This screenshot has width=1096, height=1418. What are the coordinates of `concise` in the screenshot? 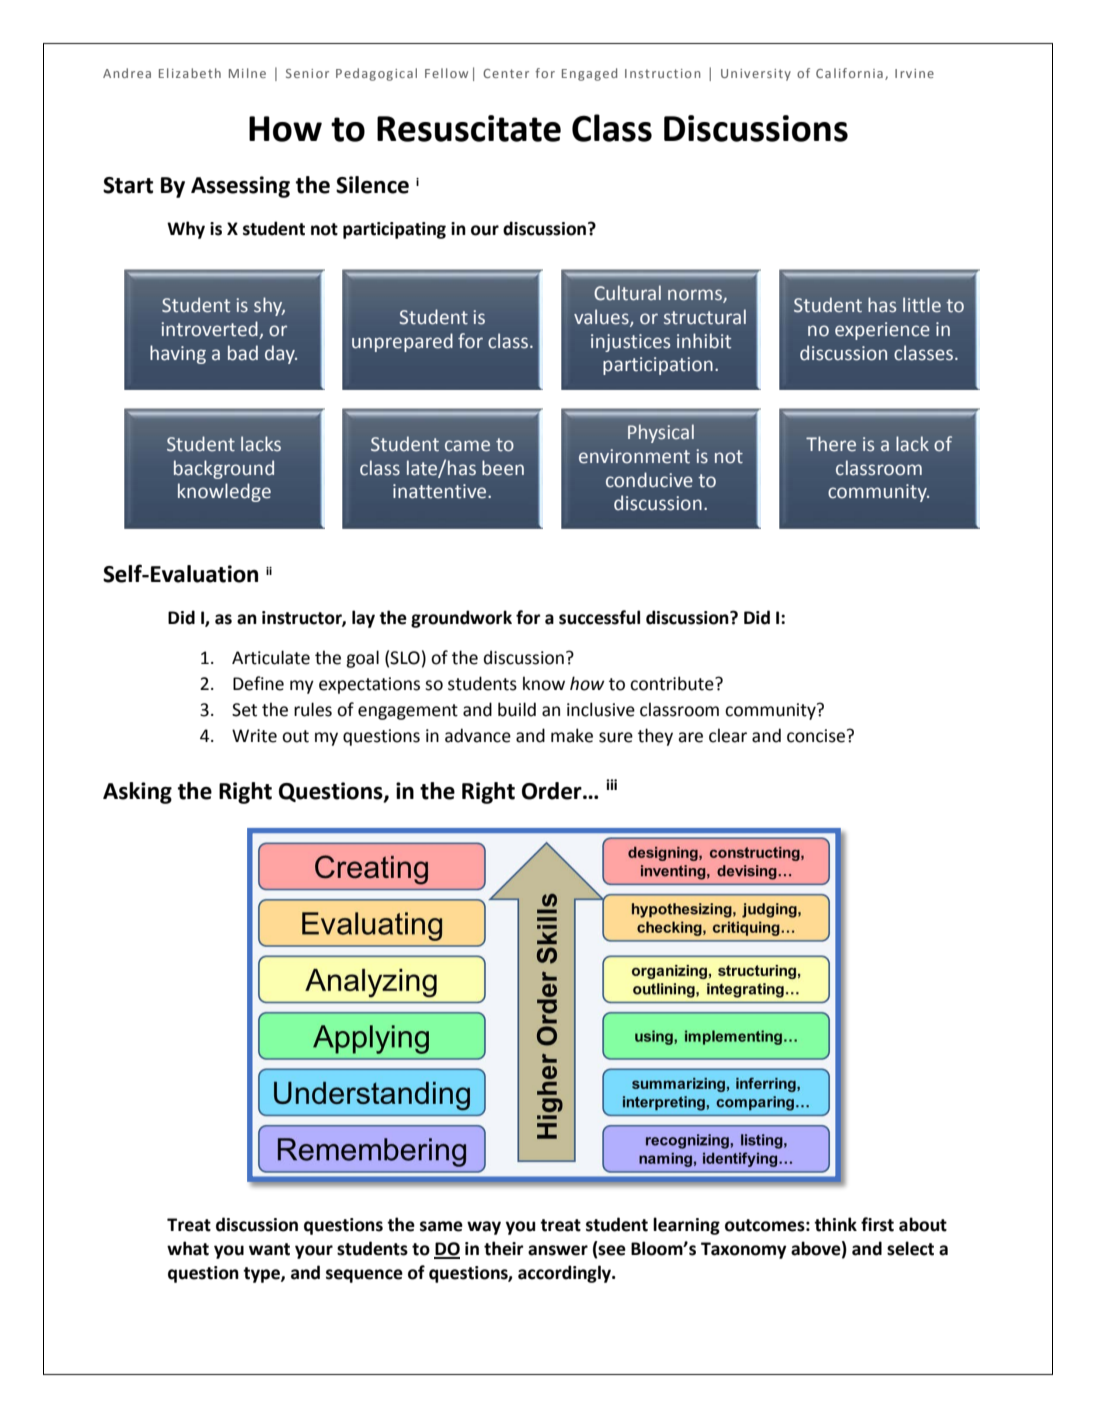 It's located at (817, 736).
